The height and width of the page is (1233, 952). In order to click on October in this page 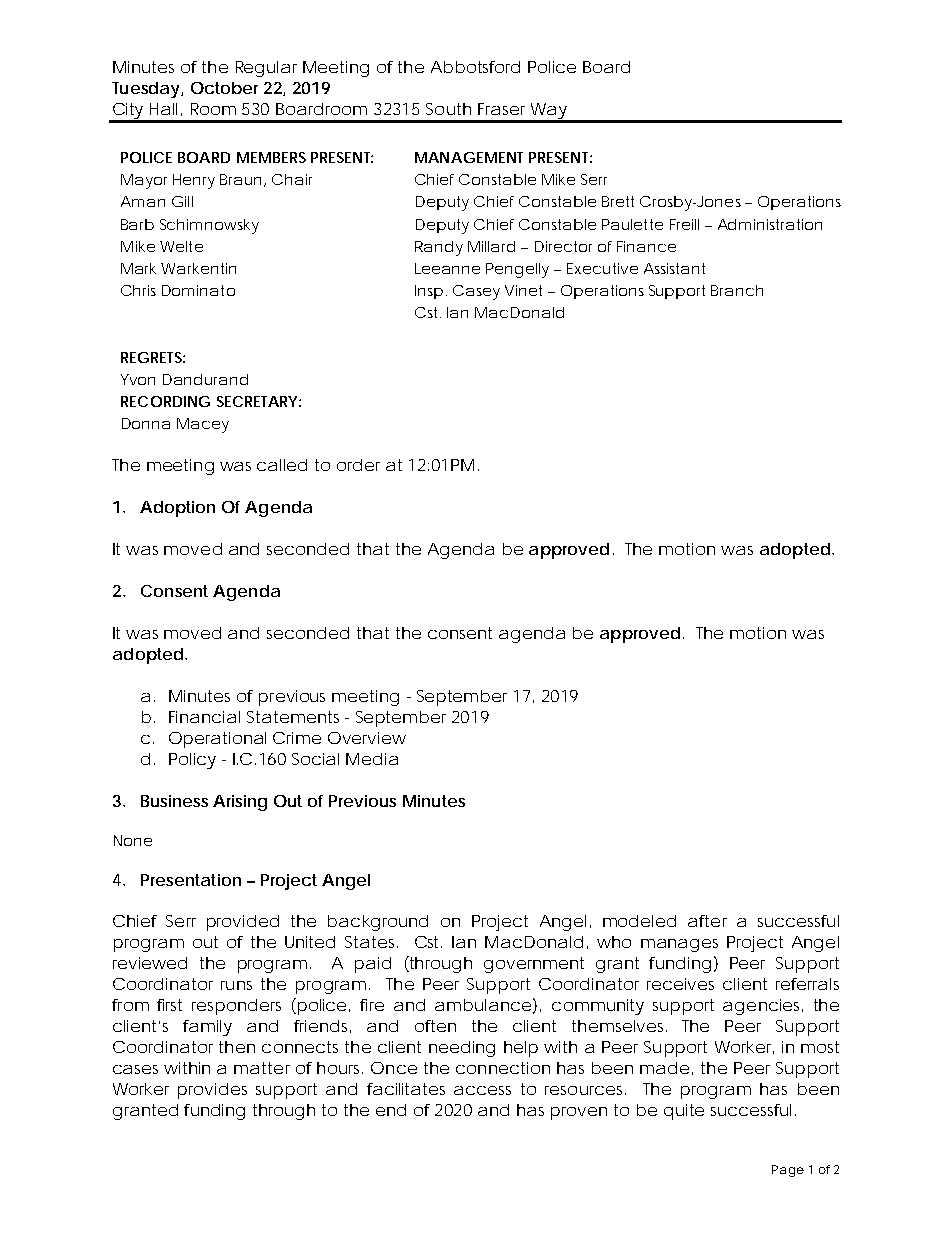, I will do `click(224, 88)`.
